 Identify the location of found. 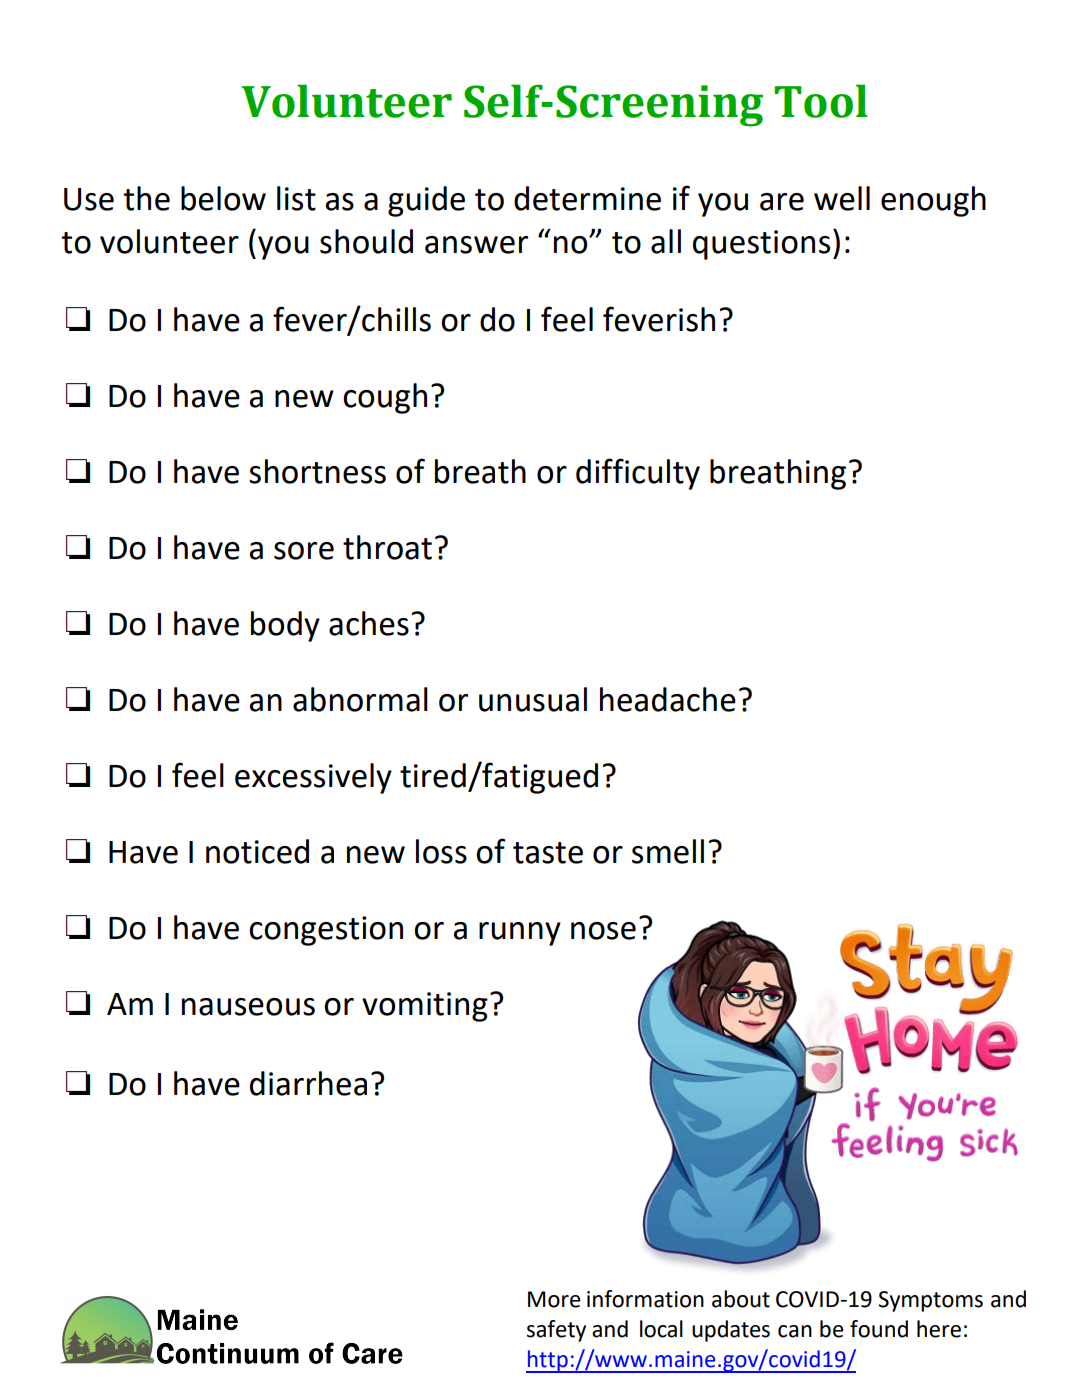
(879, 1329).
